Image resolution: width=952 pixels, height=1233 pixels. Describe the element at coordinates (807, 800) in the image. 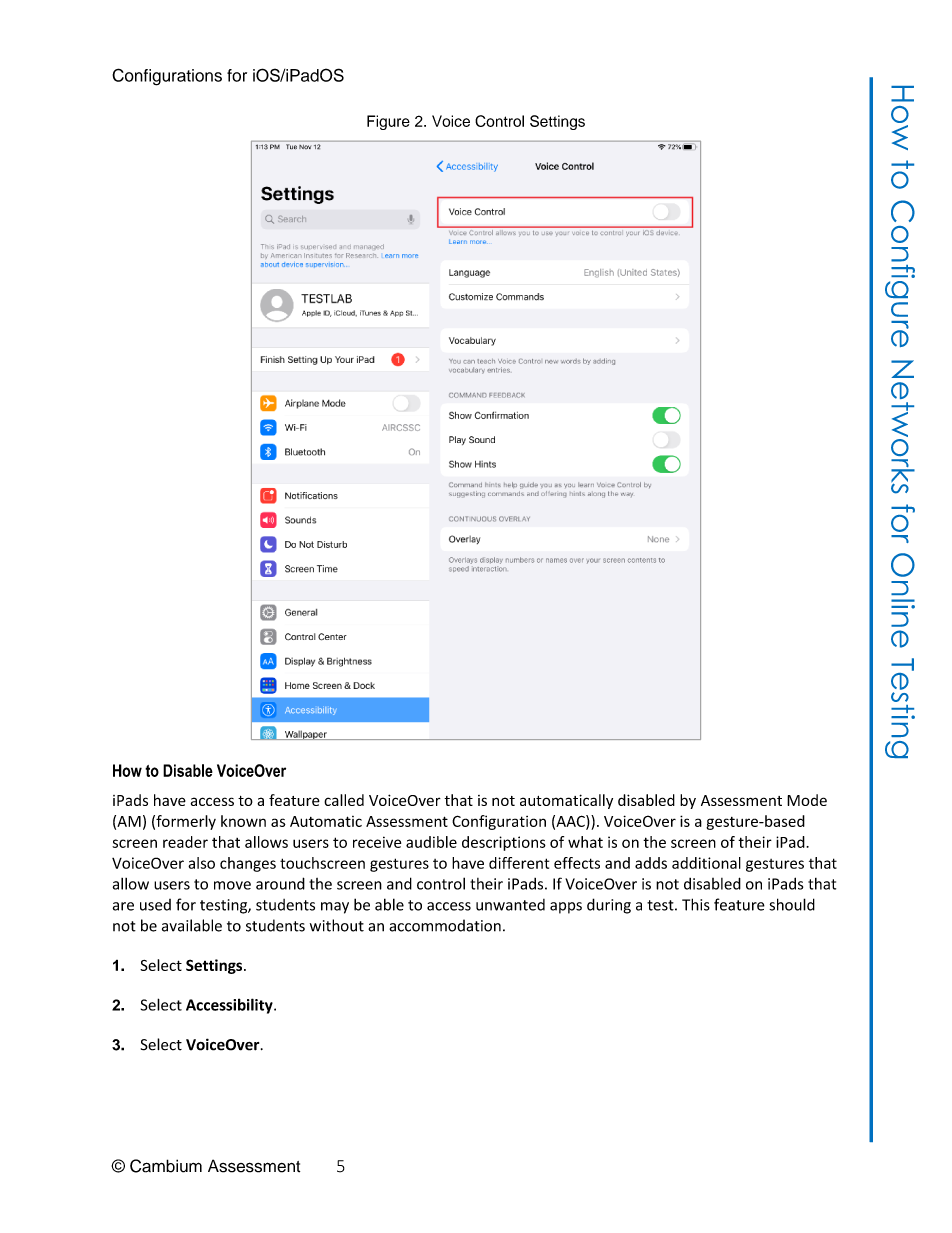

I see `Mode` at that location.
